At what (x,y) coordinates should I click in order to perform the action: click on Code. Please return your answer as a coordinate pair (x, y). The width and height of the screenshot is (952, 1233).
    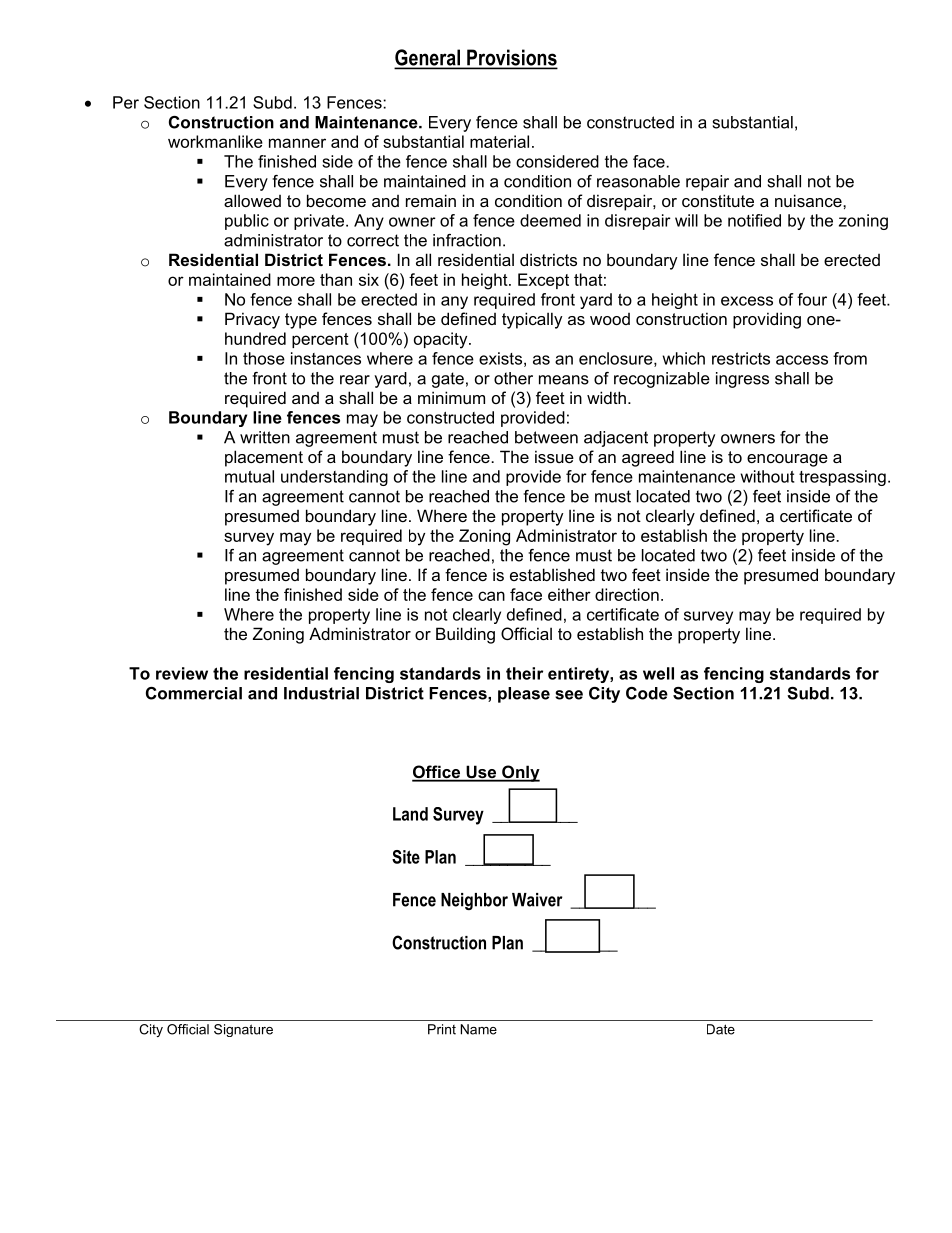
    Looking at the image, I should click on (647, 693).
